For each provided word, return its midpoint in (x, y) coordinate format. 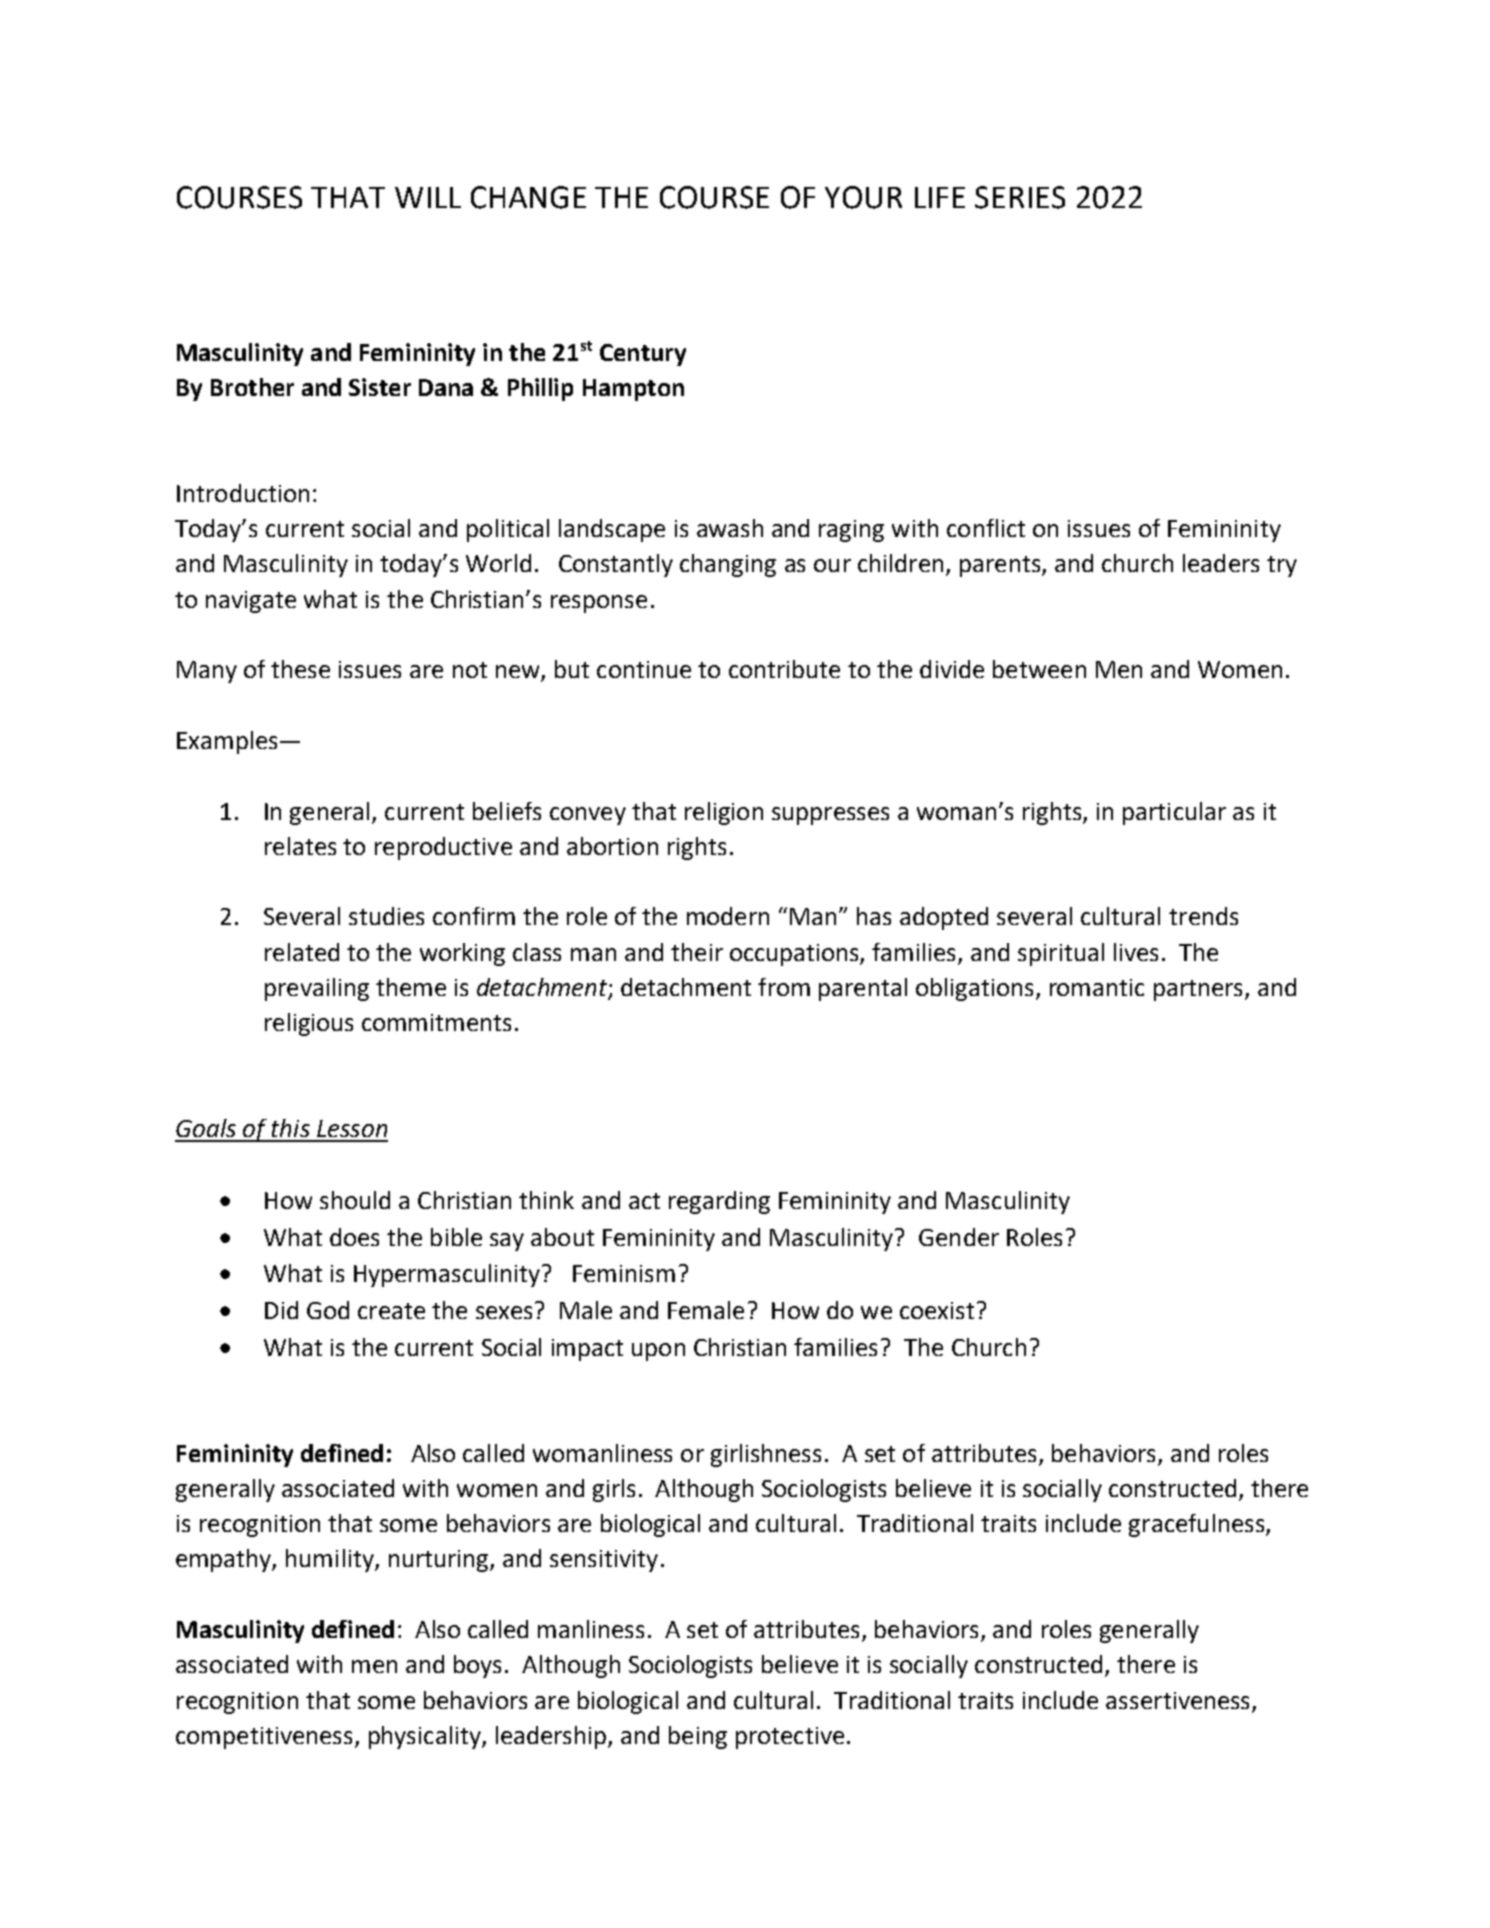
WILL (428, 197)
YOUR (863, 197)
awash (730, 528)
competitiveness (264, 1738)
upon (658, 1352)
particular (1174, 813)
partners (1200, 990)
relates (300, 846)
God (328, 1310)
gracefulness (1196, 1525)
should (355, 1200)
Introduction (243, 493)
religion (724, 813)
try (1282, 566)
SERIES (1020, 197)
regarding (719, 1202)
